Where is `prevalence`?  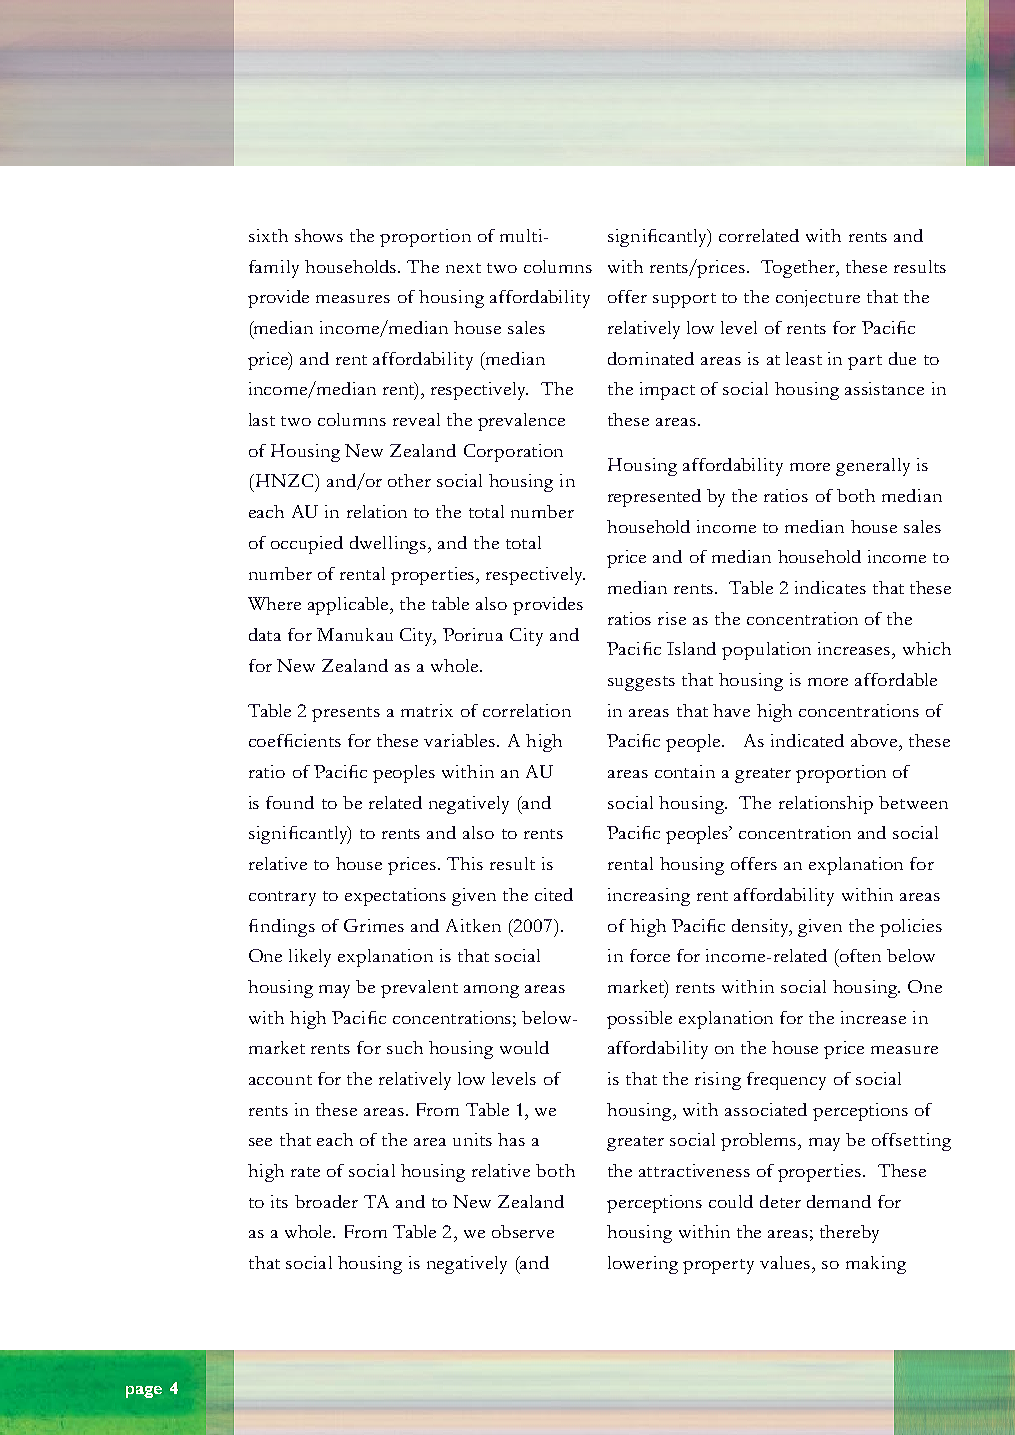
prevalence is located at coordinates (521, 422).
